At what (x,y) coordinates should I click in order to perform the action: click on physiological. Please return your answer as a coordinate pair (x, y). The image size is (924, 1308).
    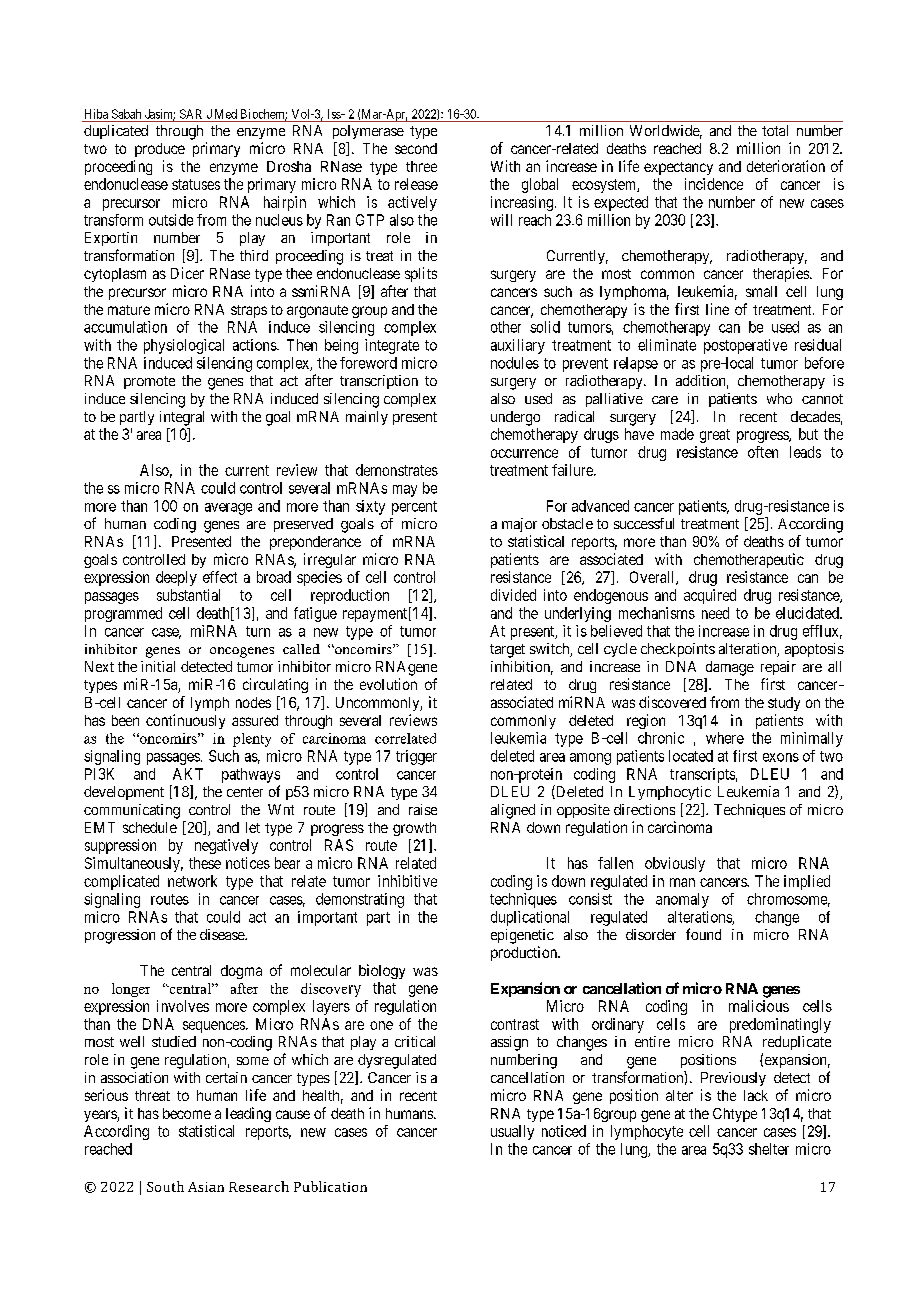
    Looking at the image, I should click on (184, 346).
